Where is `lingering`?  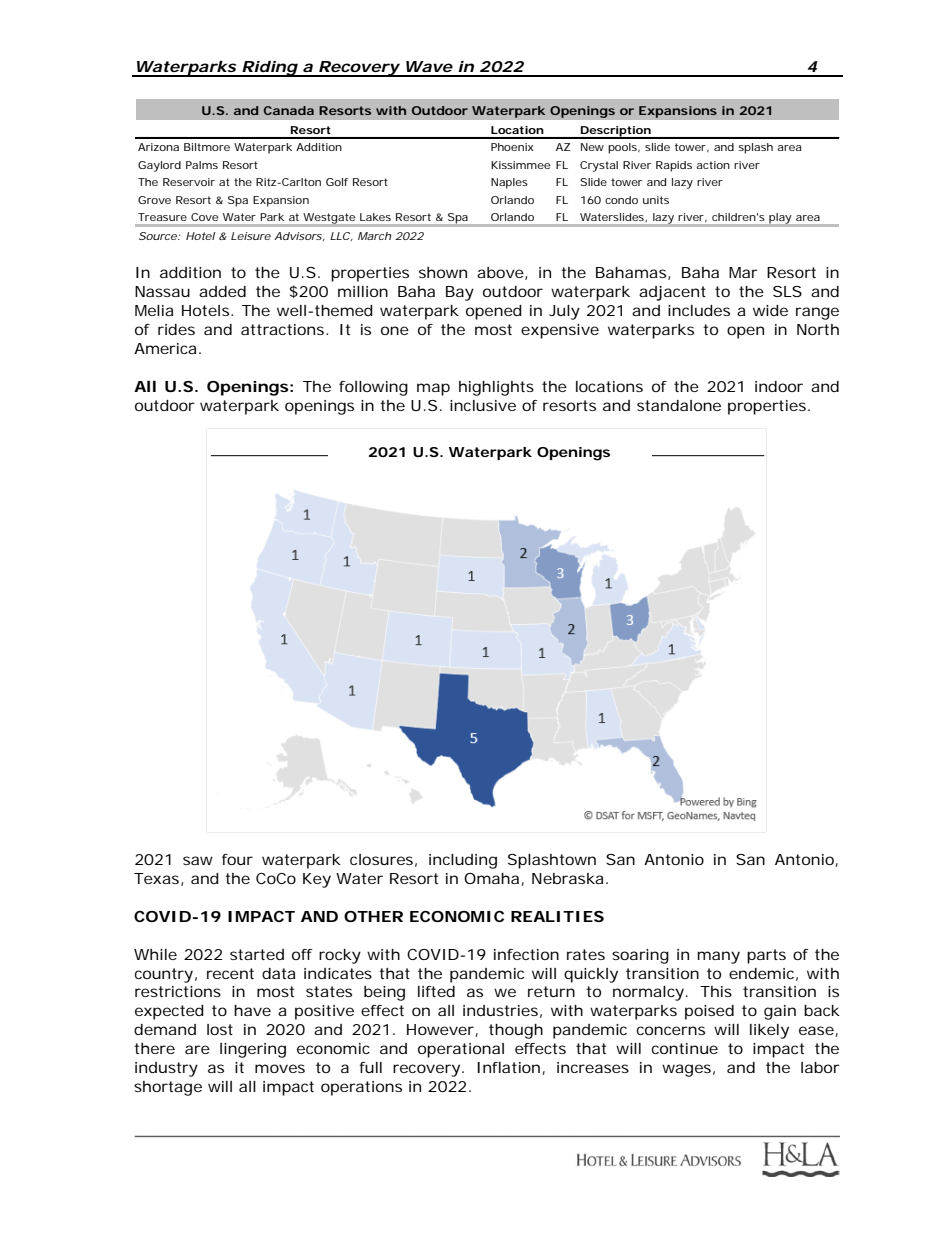
lingering is located at coordinates (253, 1050).
